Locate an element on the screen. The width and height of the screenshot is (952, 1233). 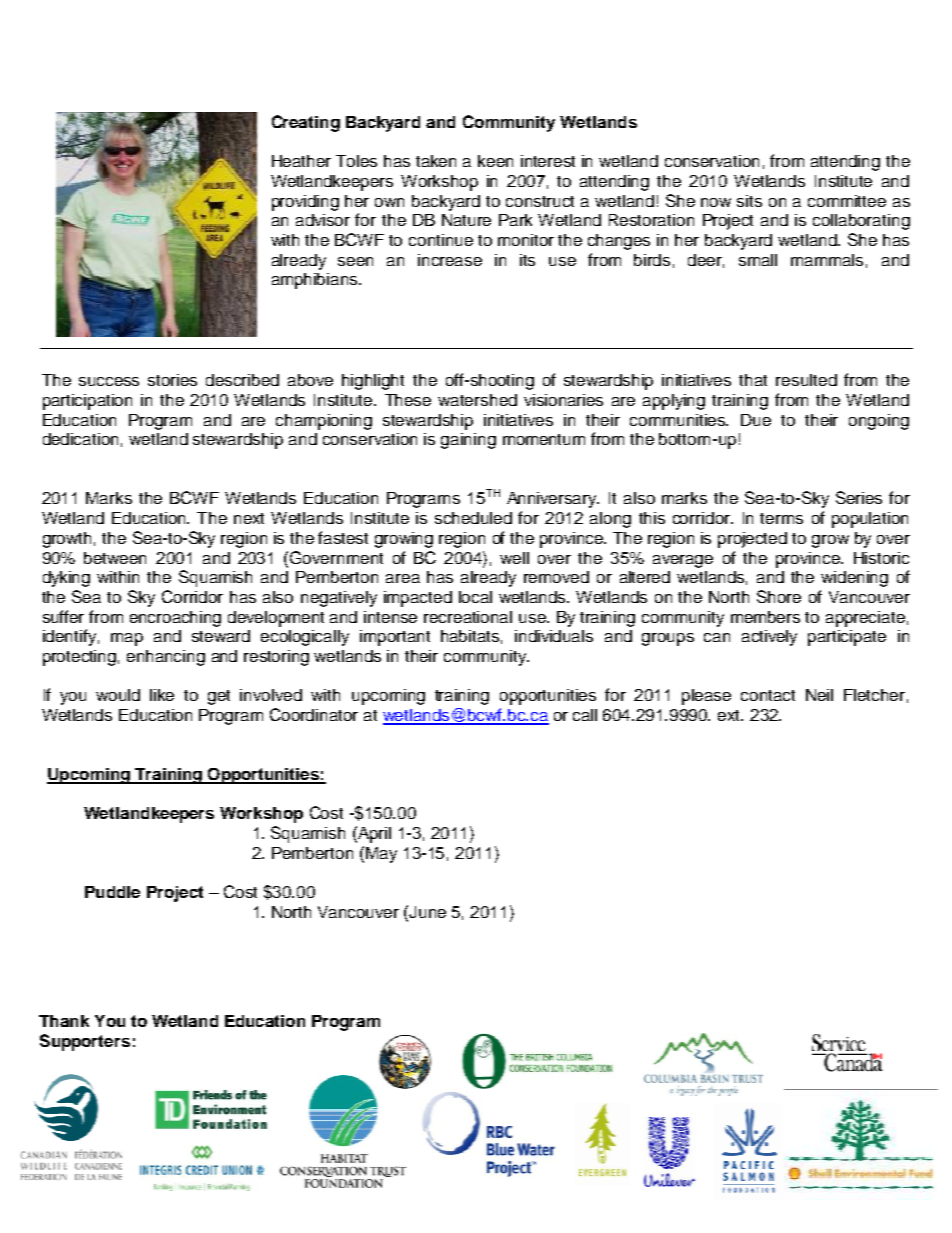
local is located at coordinates (475, 597).
